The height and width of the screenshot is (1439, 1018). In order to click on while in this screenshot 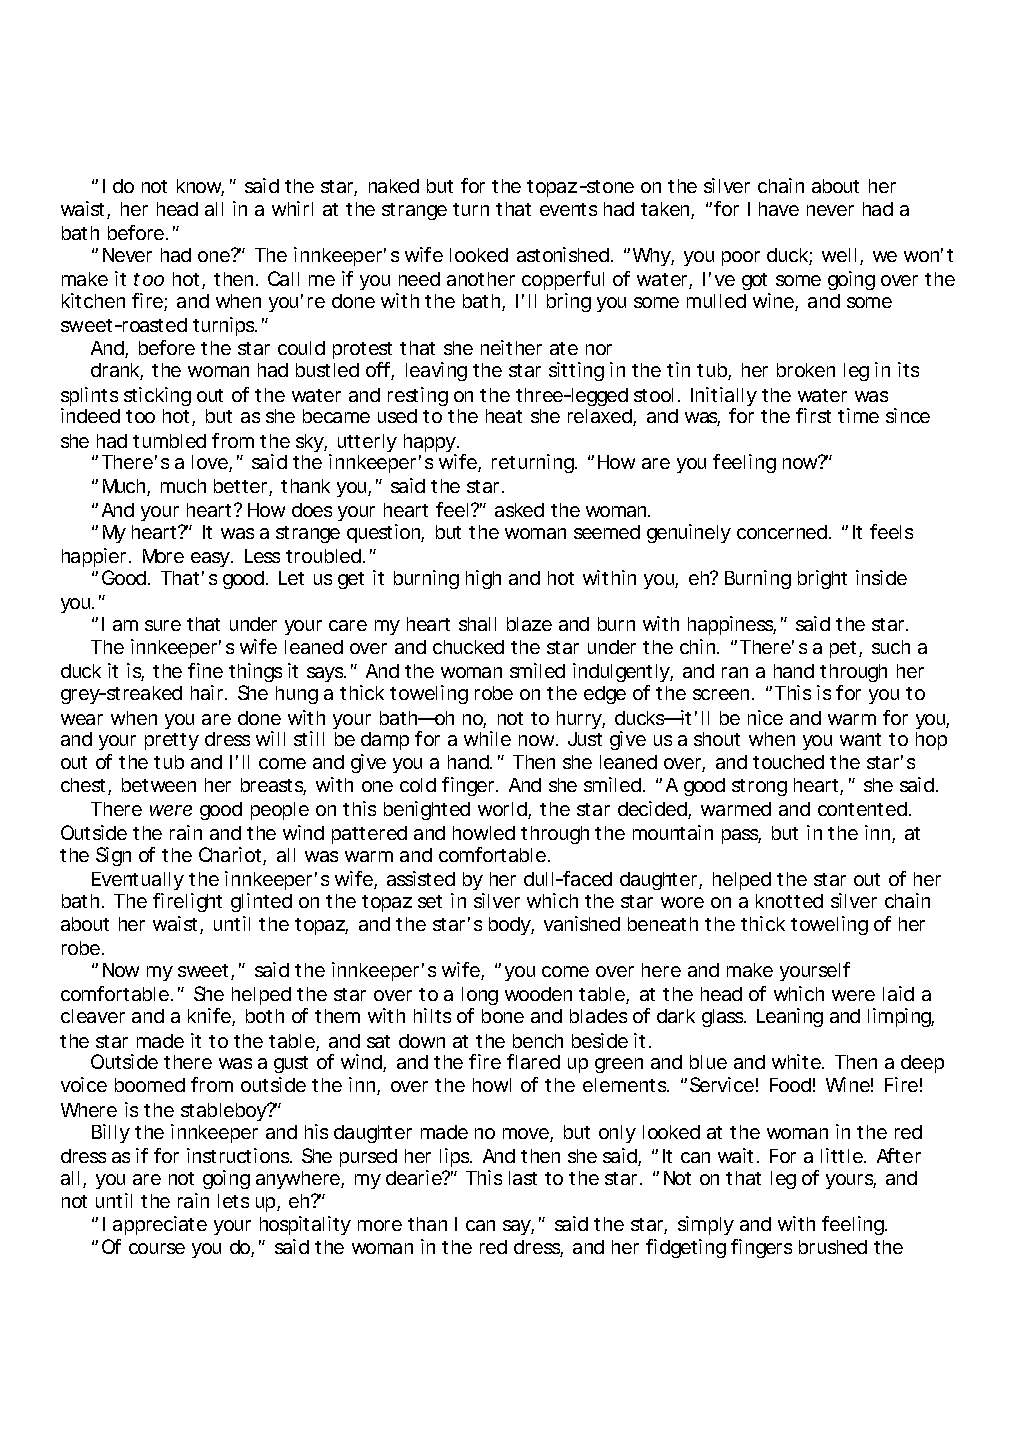, I will do `click(487, 738)`.
